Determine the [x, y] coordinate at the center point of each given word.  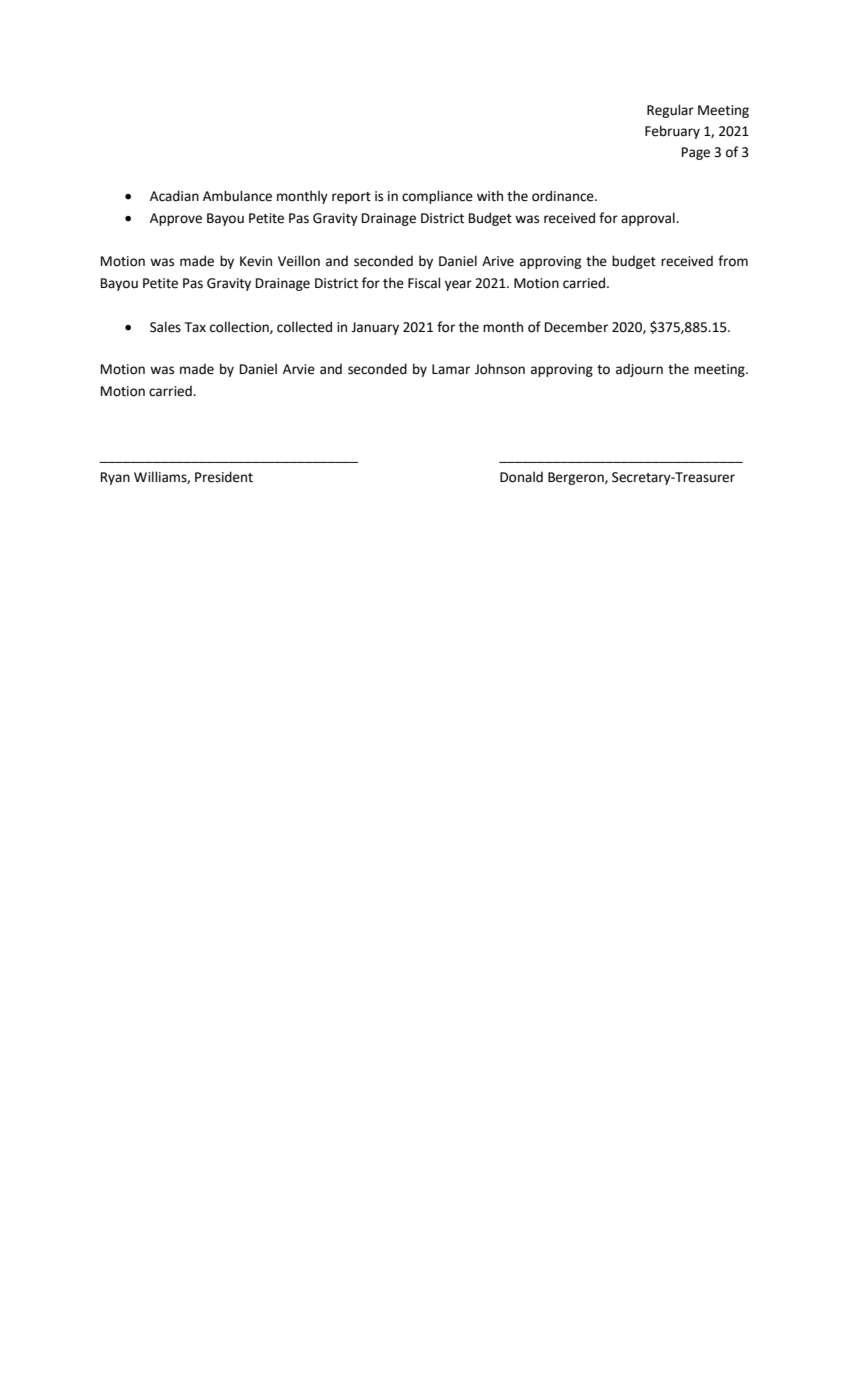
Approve [176, 219]
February [672, 132]
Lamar [451, 369]
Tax [195, 327]
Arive [498, 261]
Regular [670, 111]
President [224, 477]
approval [649, 219]
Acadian [174, 196]
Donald [521, 477]
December [576, 327]
